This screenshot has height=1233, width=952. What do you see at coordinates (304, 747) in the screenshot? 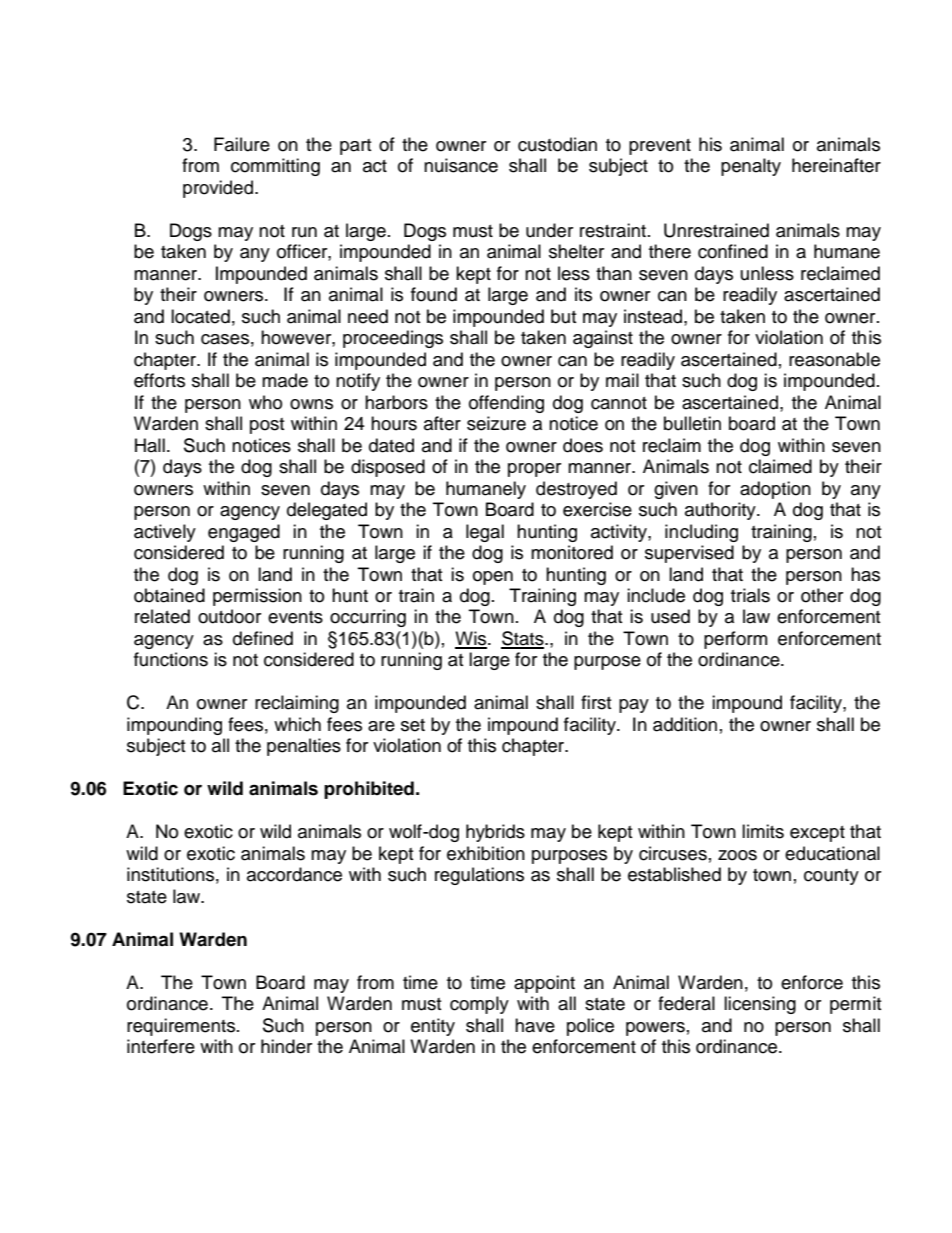
I see `penalties` at bounding box center [304, 747].
